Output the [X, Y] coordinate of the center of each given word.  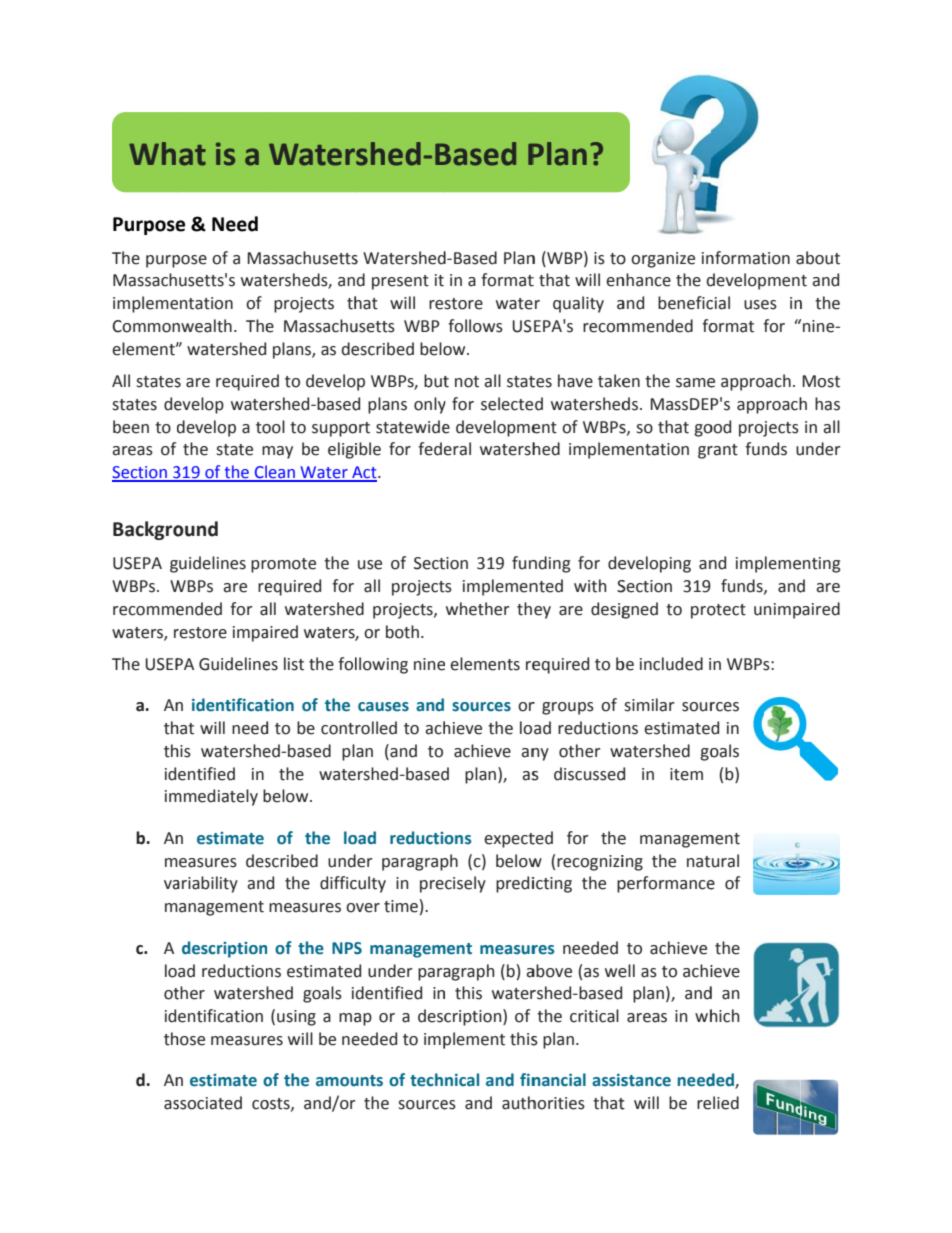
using [296, 1018]
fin [530, 1079]
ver [368, 908]
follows [475, 326]
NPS [347, 948]
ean [282, 475]
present [400, 282]
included [671, 664]
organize [663, 260]
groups [568, 708]
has [827, 404]
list [294, 664]
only [430, 405]
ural [725, 861]
